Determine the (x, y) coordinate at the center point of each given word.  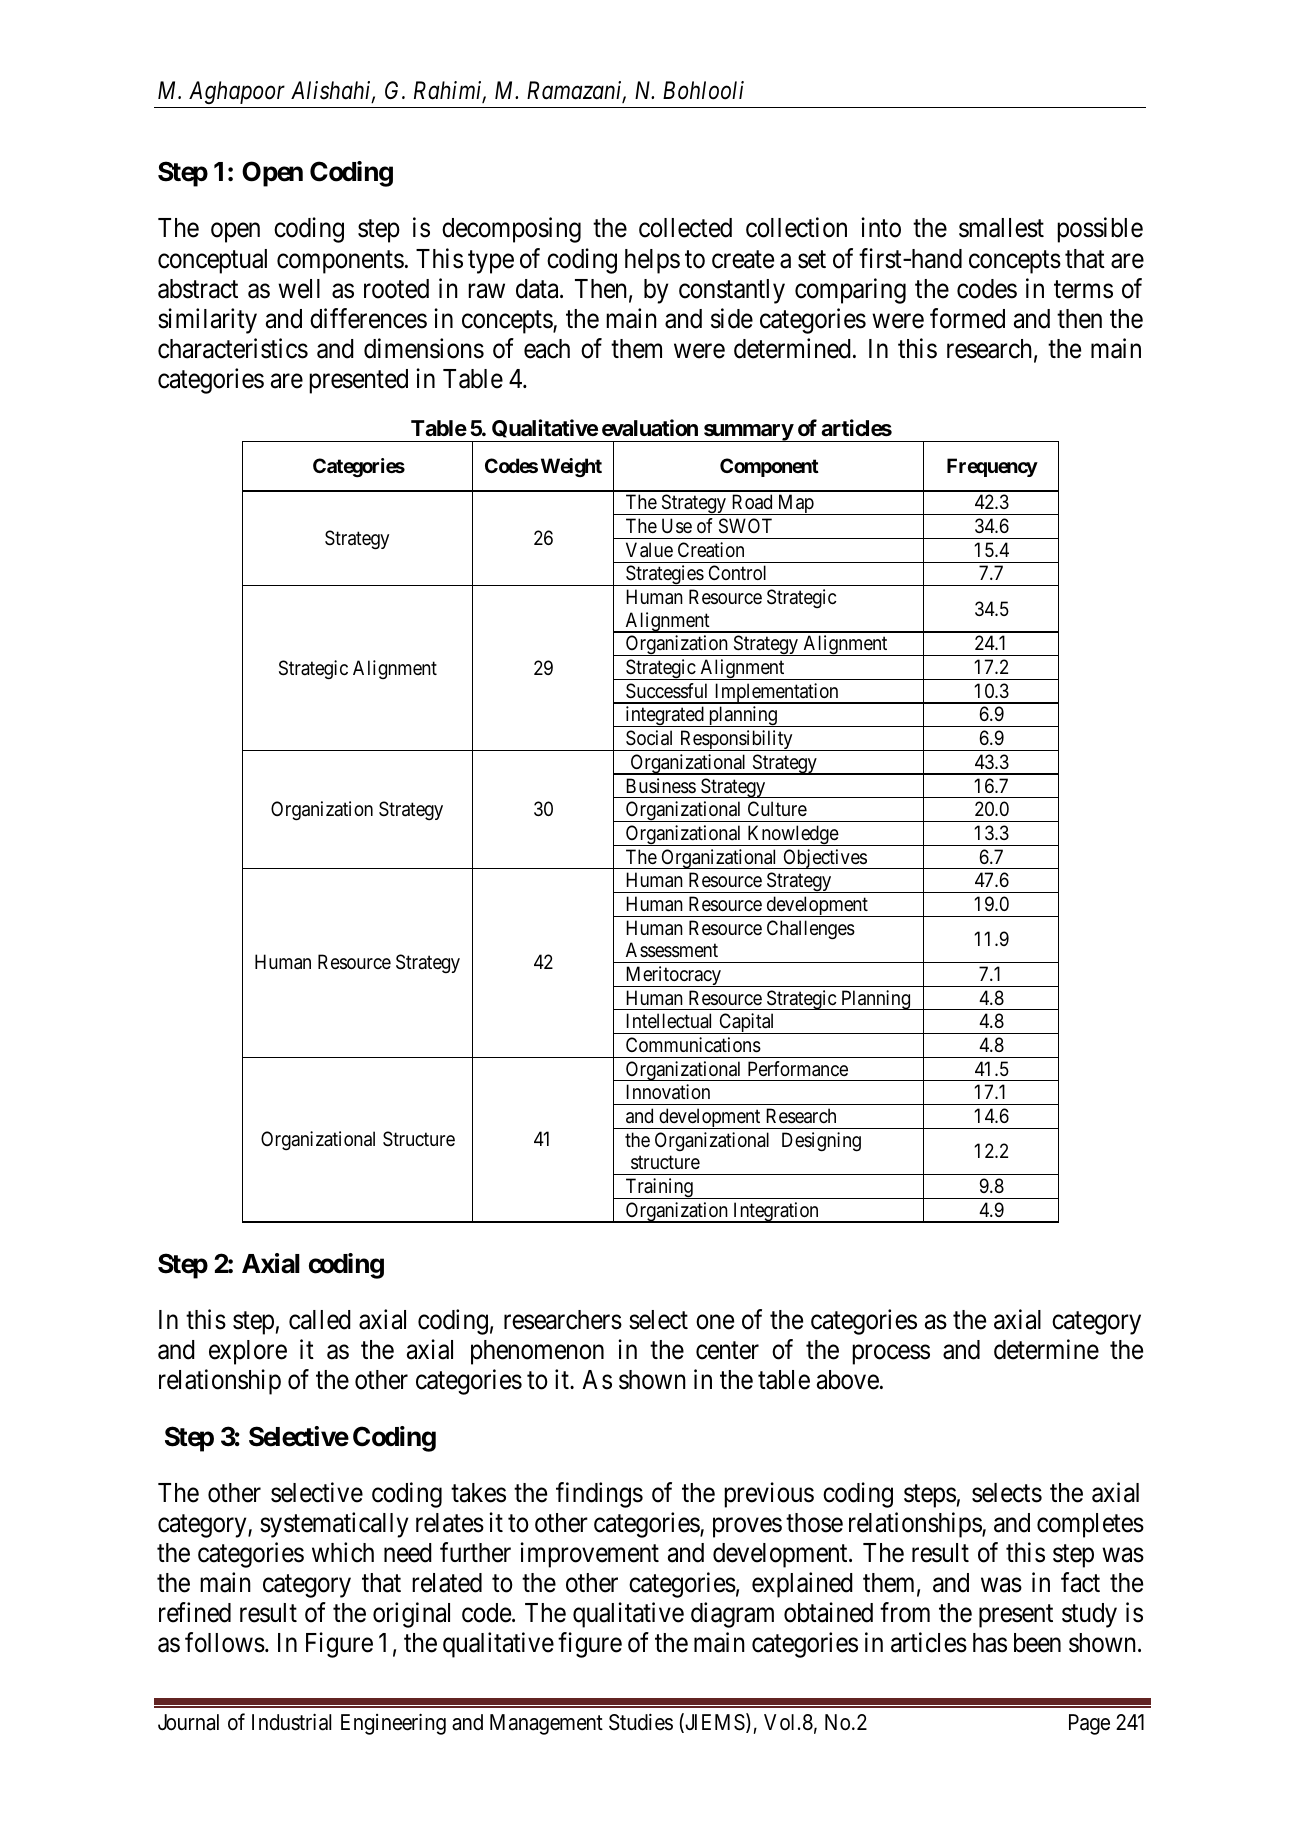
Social (649, 738)
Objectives (824, 859)
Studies (641, 1722)
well (299, 289)
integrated (664, 716)
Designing (821, 1142)
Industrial (291, 1722)
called (320, 1320)
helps (652, 261)
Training (659, 1188)
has (990, 1643)
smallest (1001, 228)
